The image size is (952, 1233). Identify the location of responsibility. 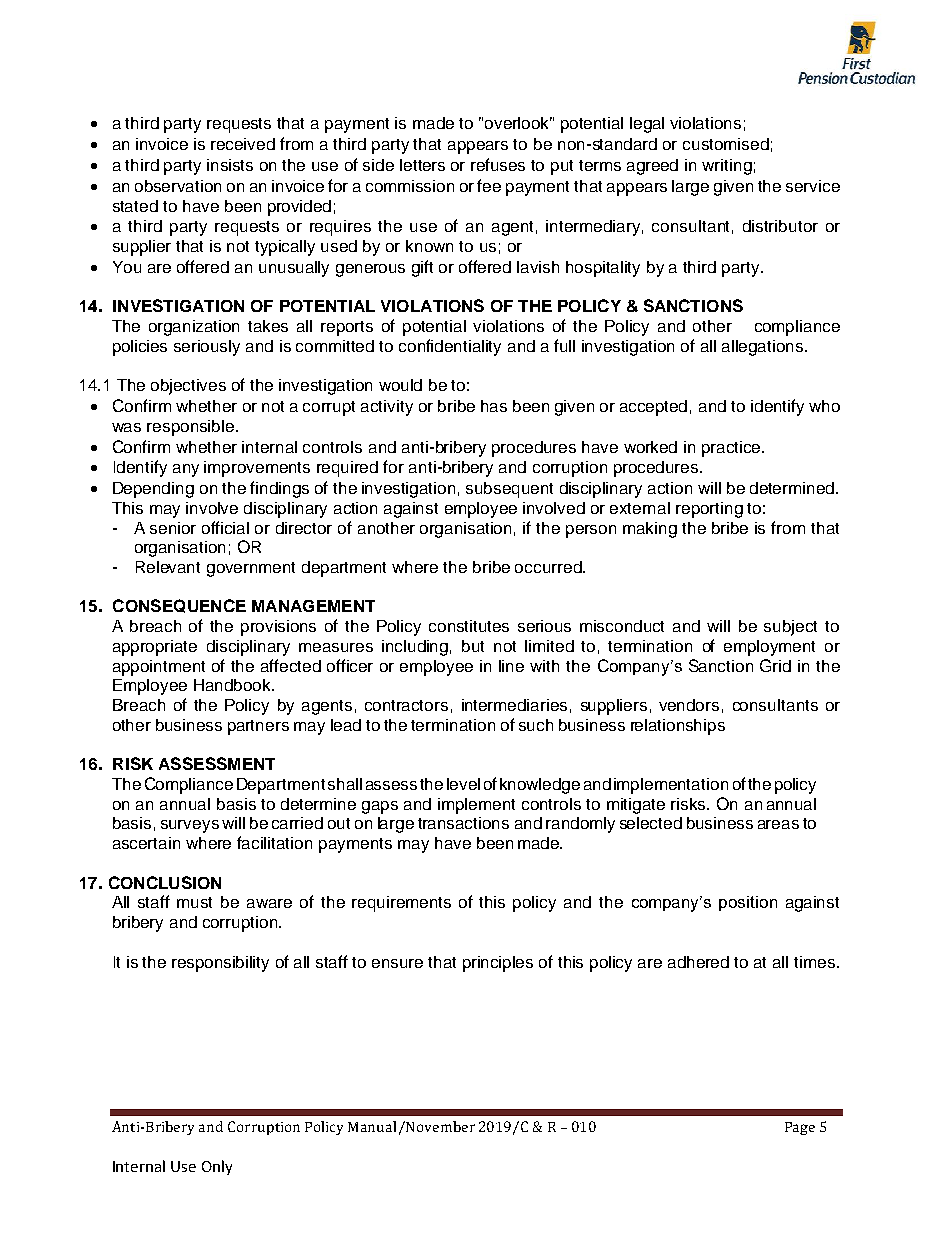
(220, 964).
